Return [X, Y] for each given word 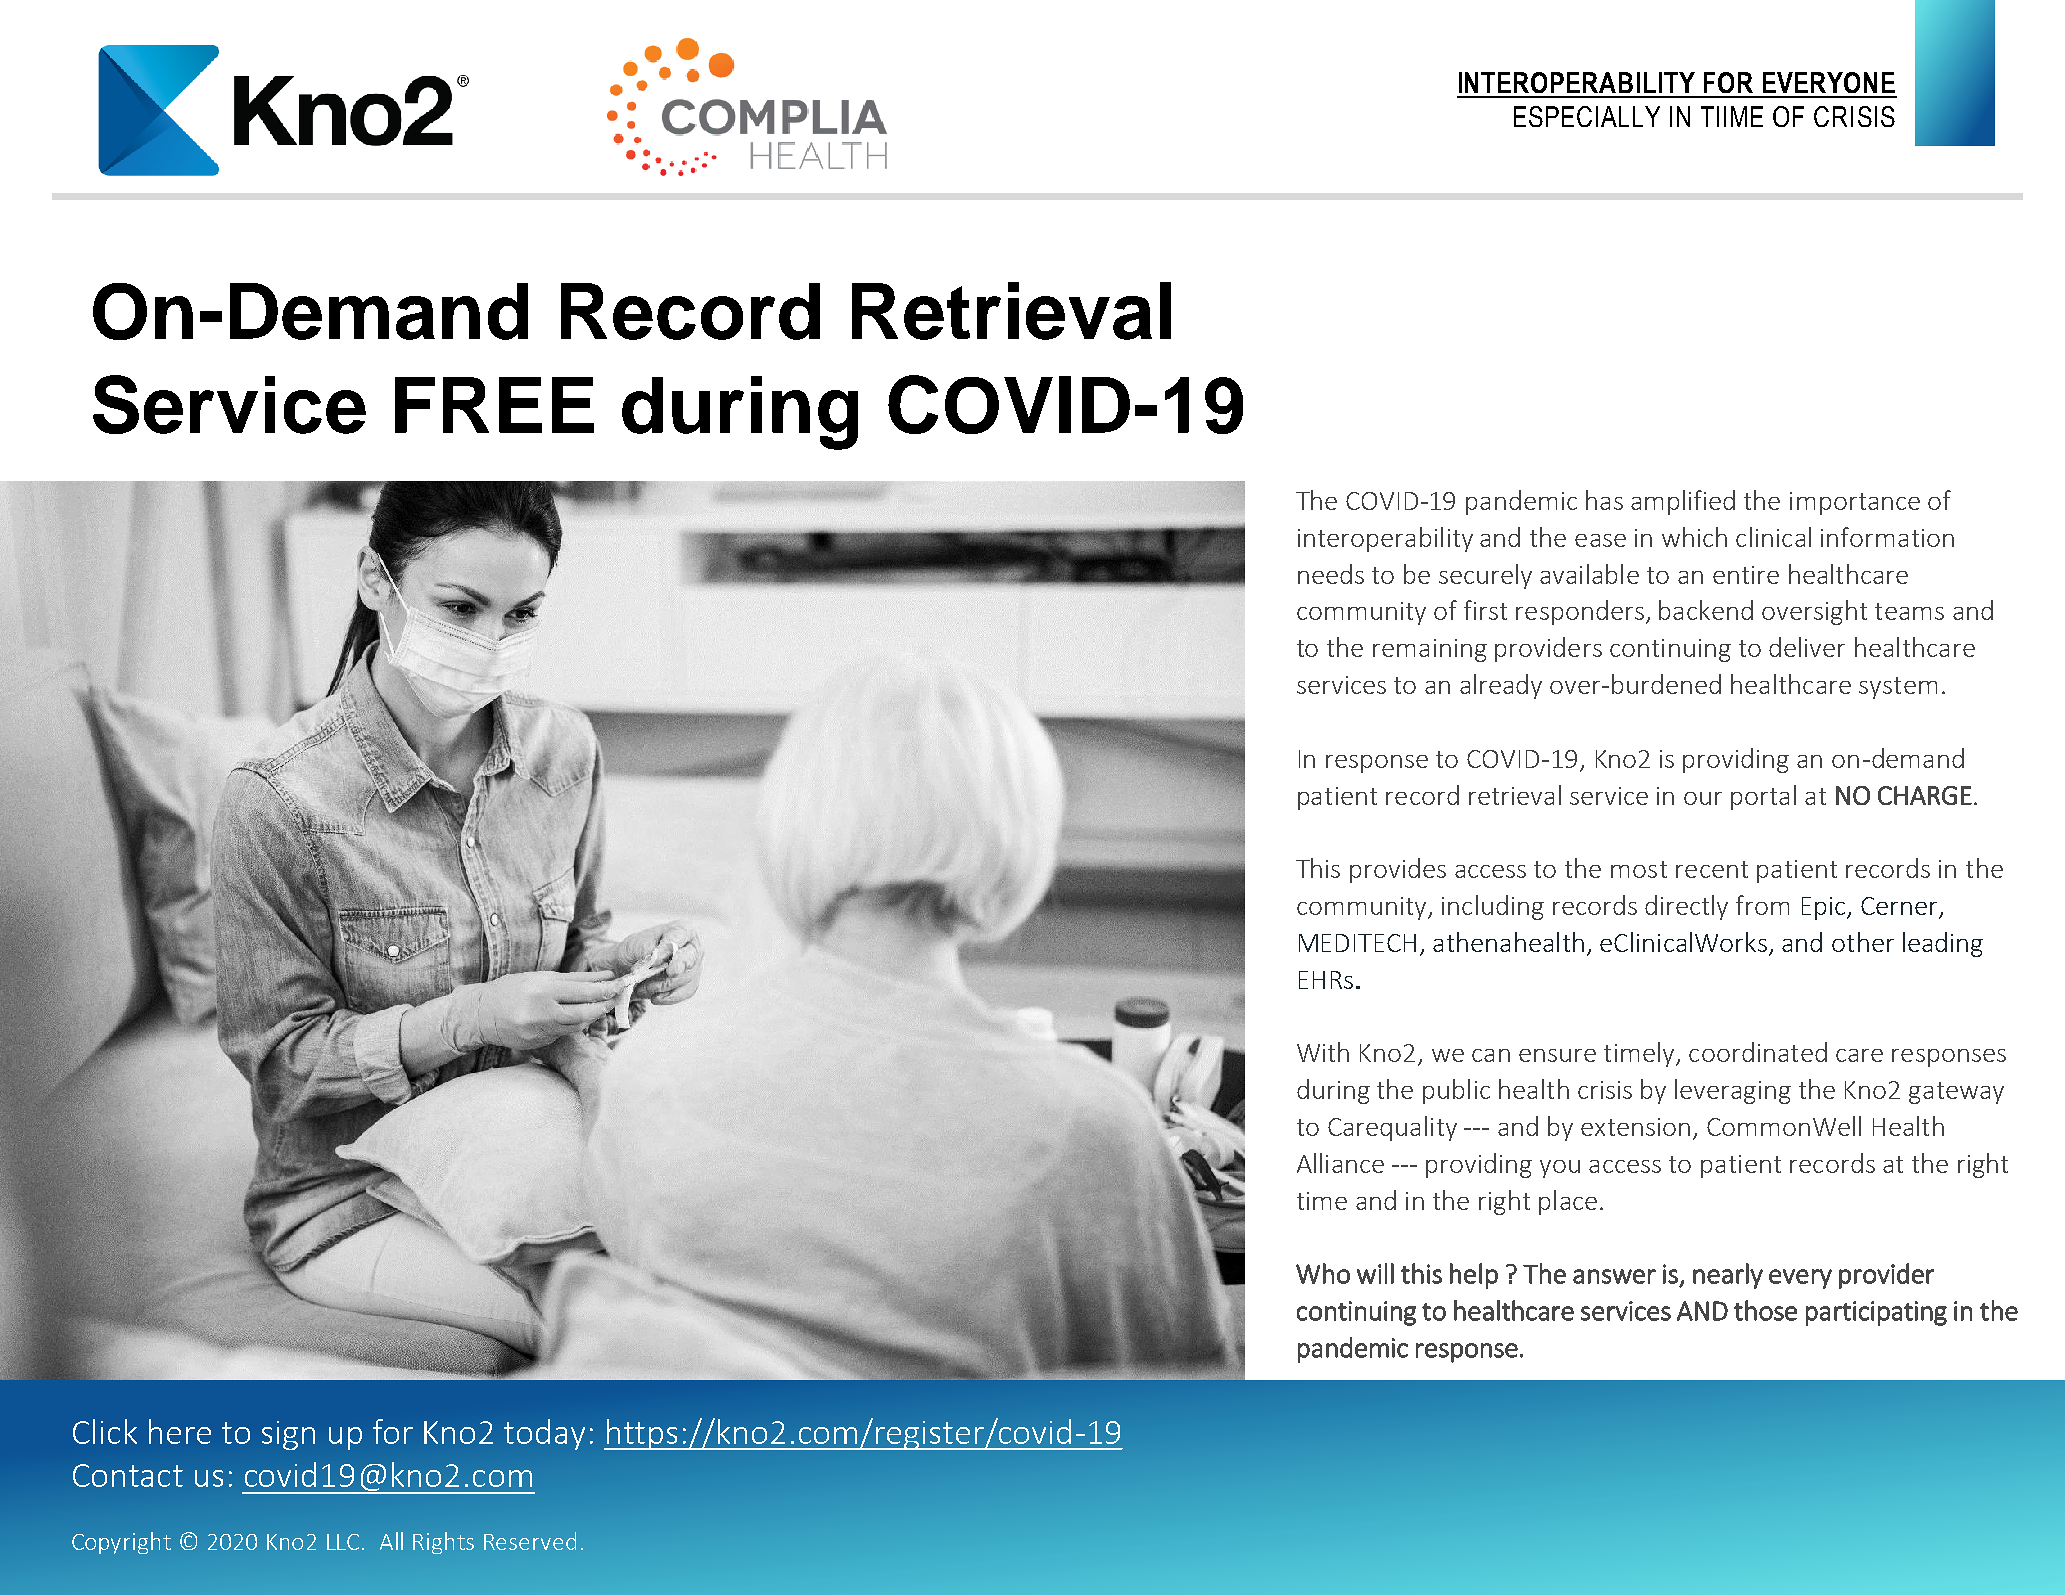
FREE [494, 405]
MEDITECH [1357, 943]
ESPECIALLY [1587, 116]
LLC [345, 1542]
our [1703, 798]
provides [1398, 870]
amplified [1683, 502]
